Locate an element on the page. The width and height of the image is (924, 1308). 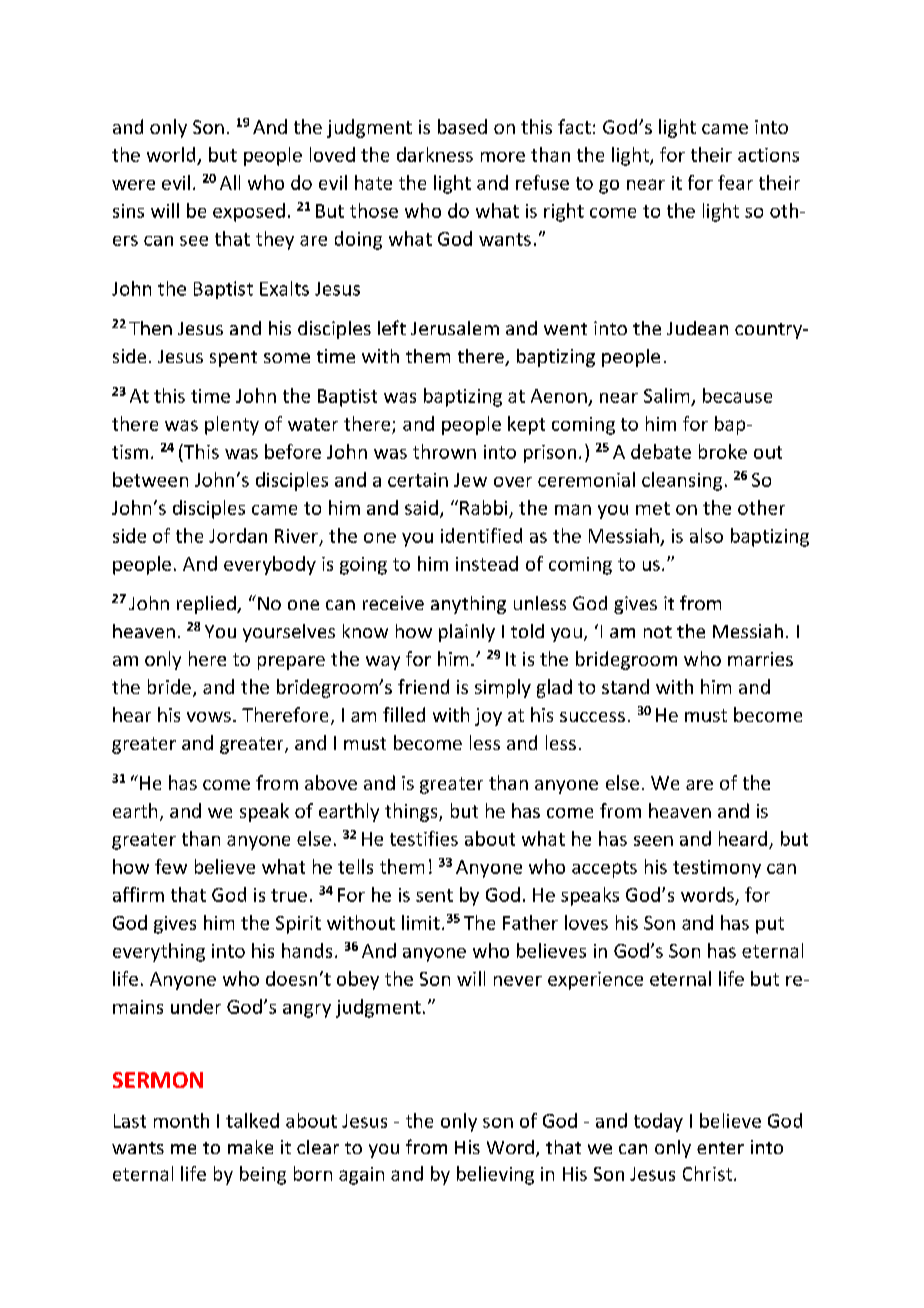
enter is located at coordinates (720, 1148).
